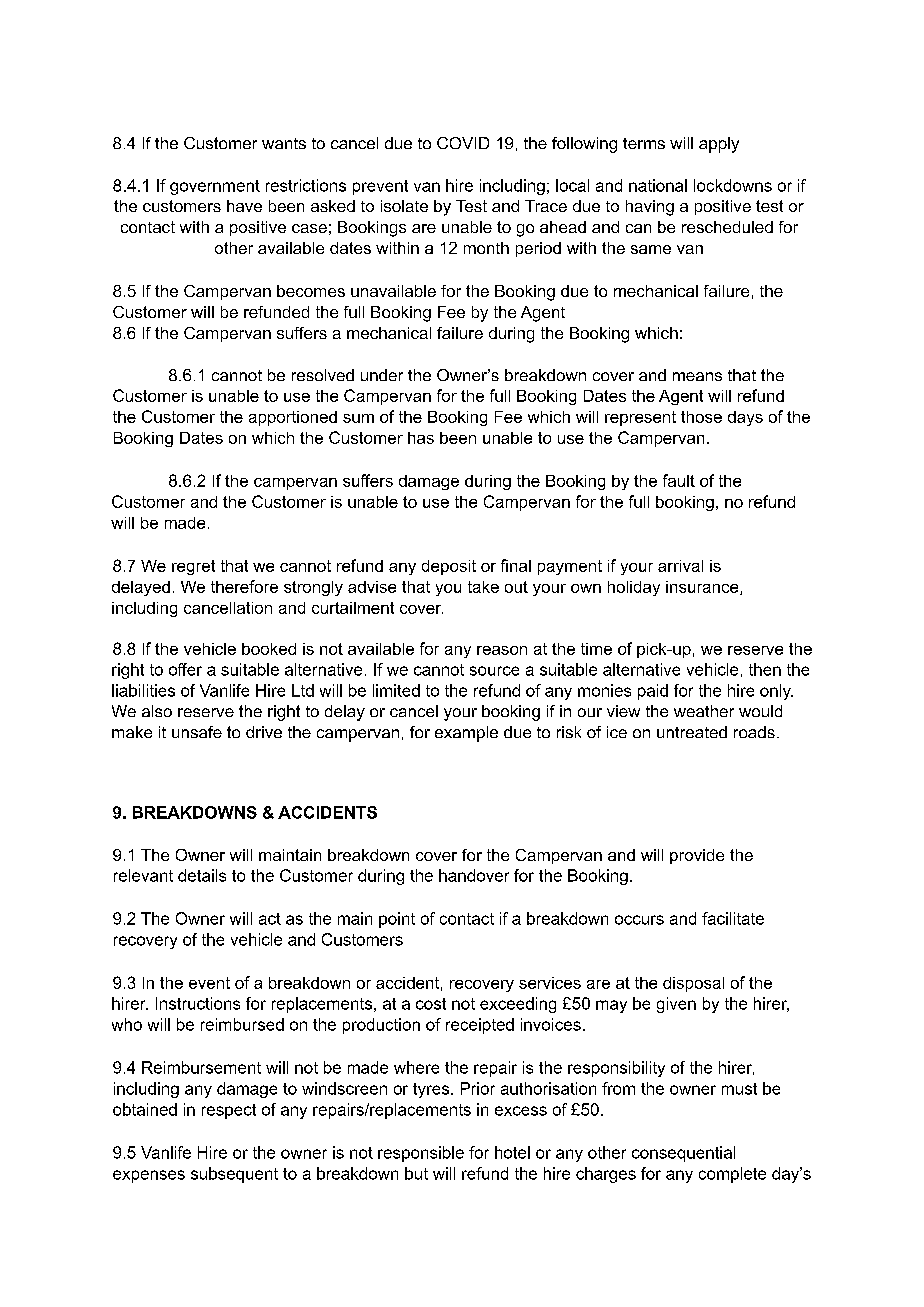  I want to click on offer, so click(185, 669).
